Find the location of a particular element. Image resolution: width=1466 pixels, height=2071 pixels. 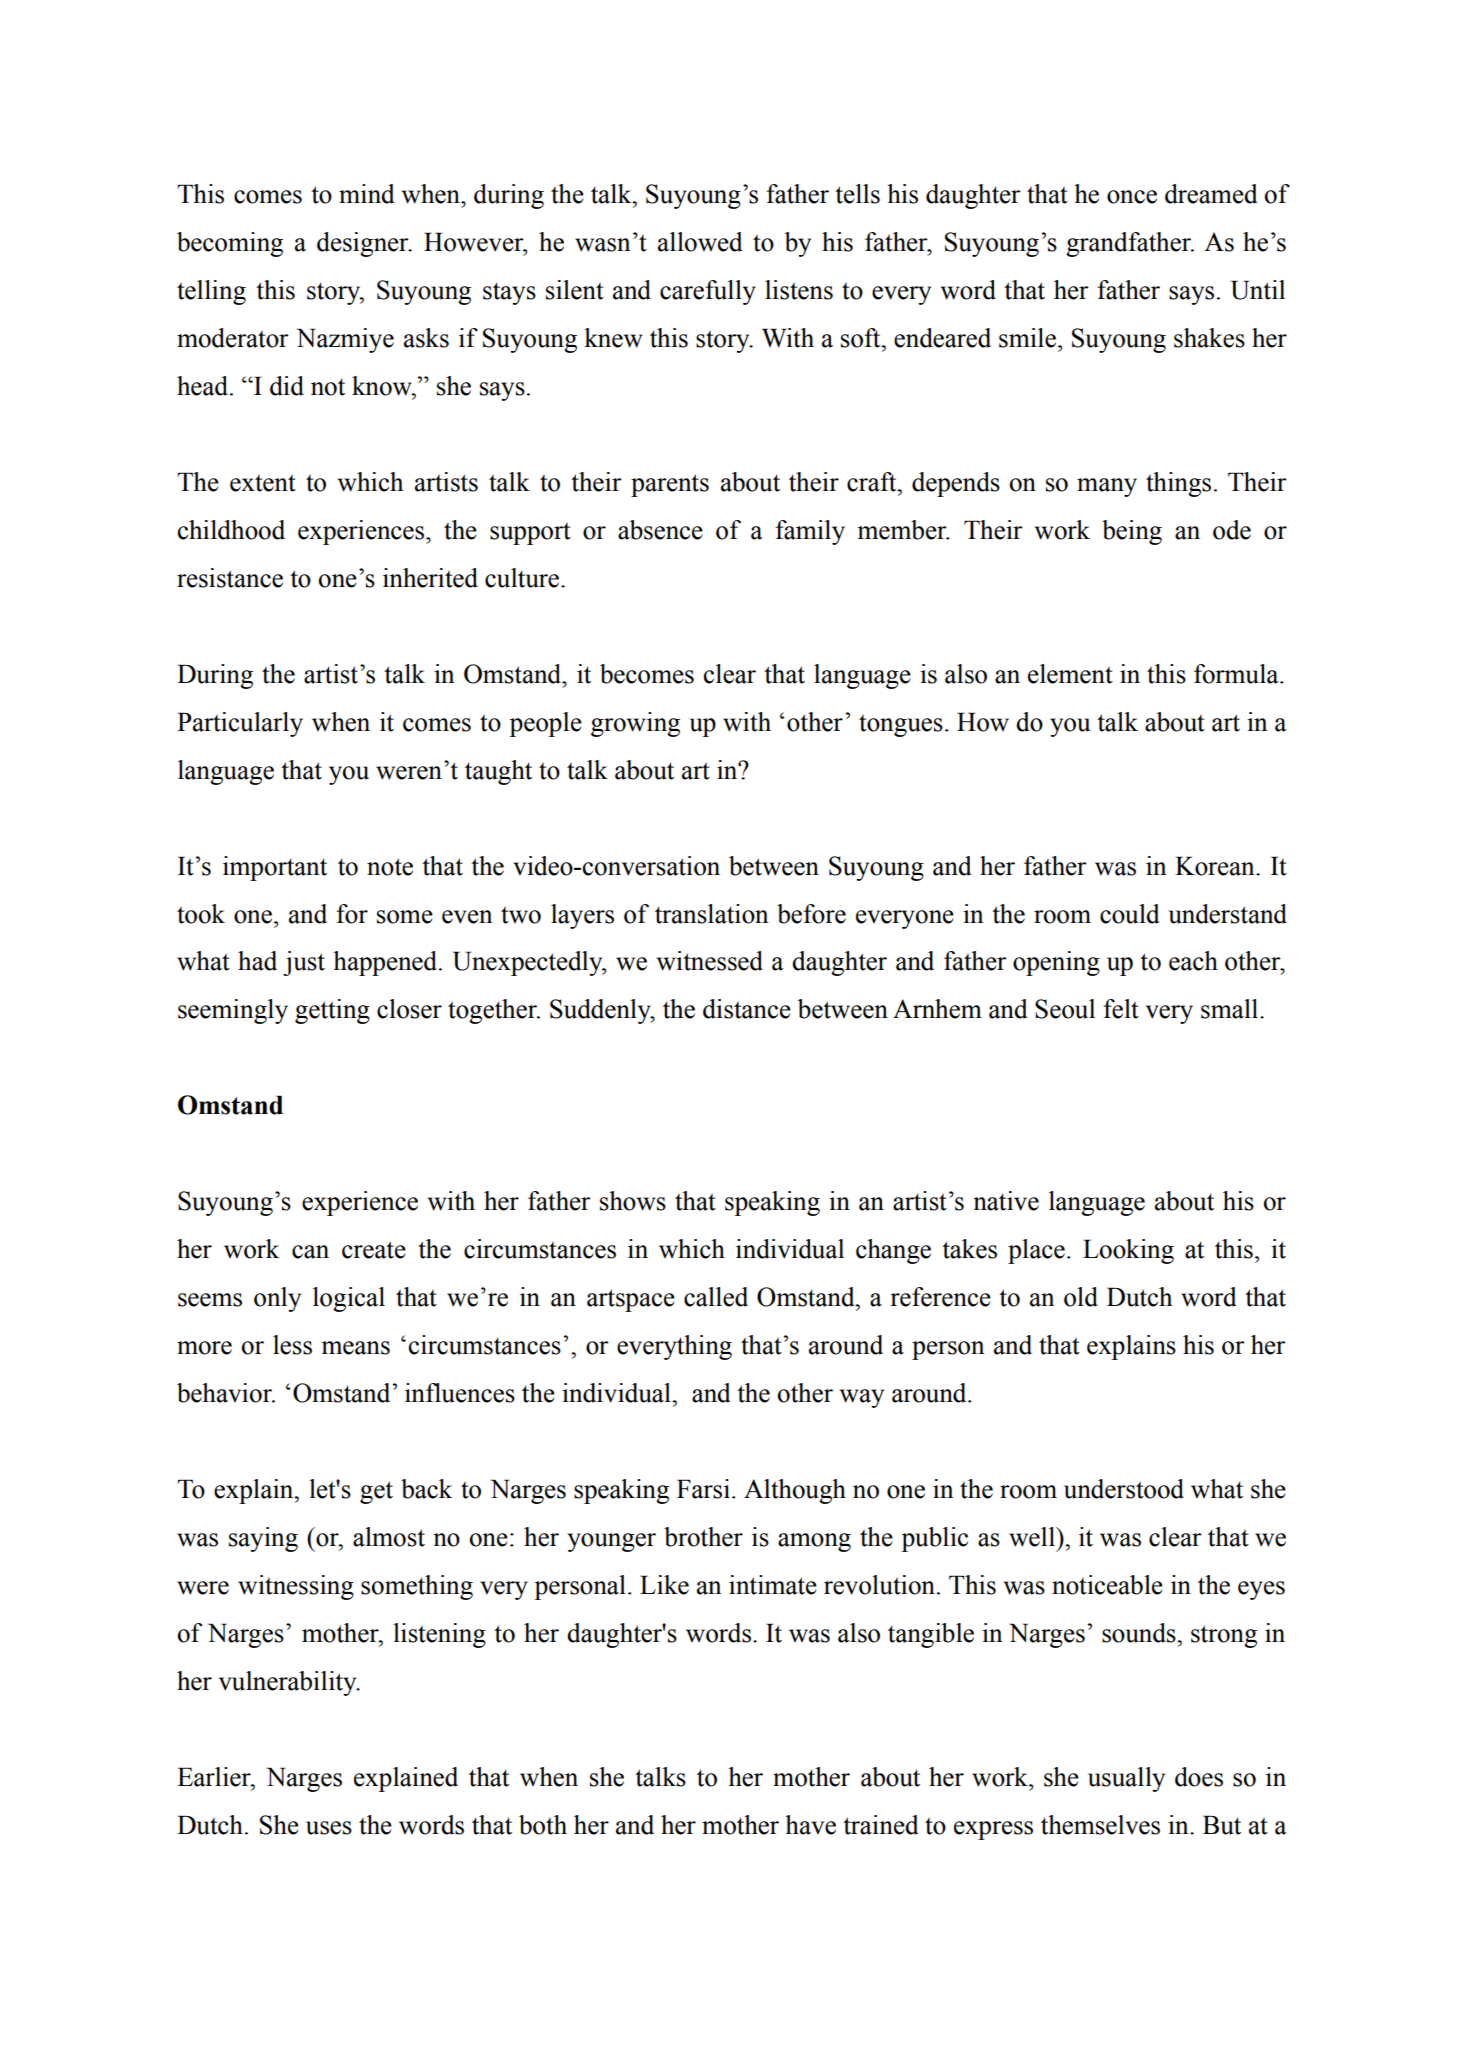

distance is located at coordinates (747, 1009).
